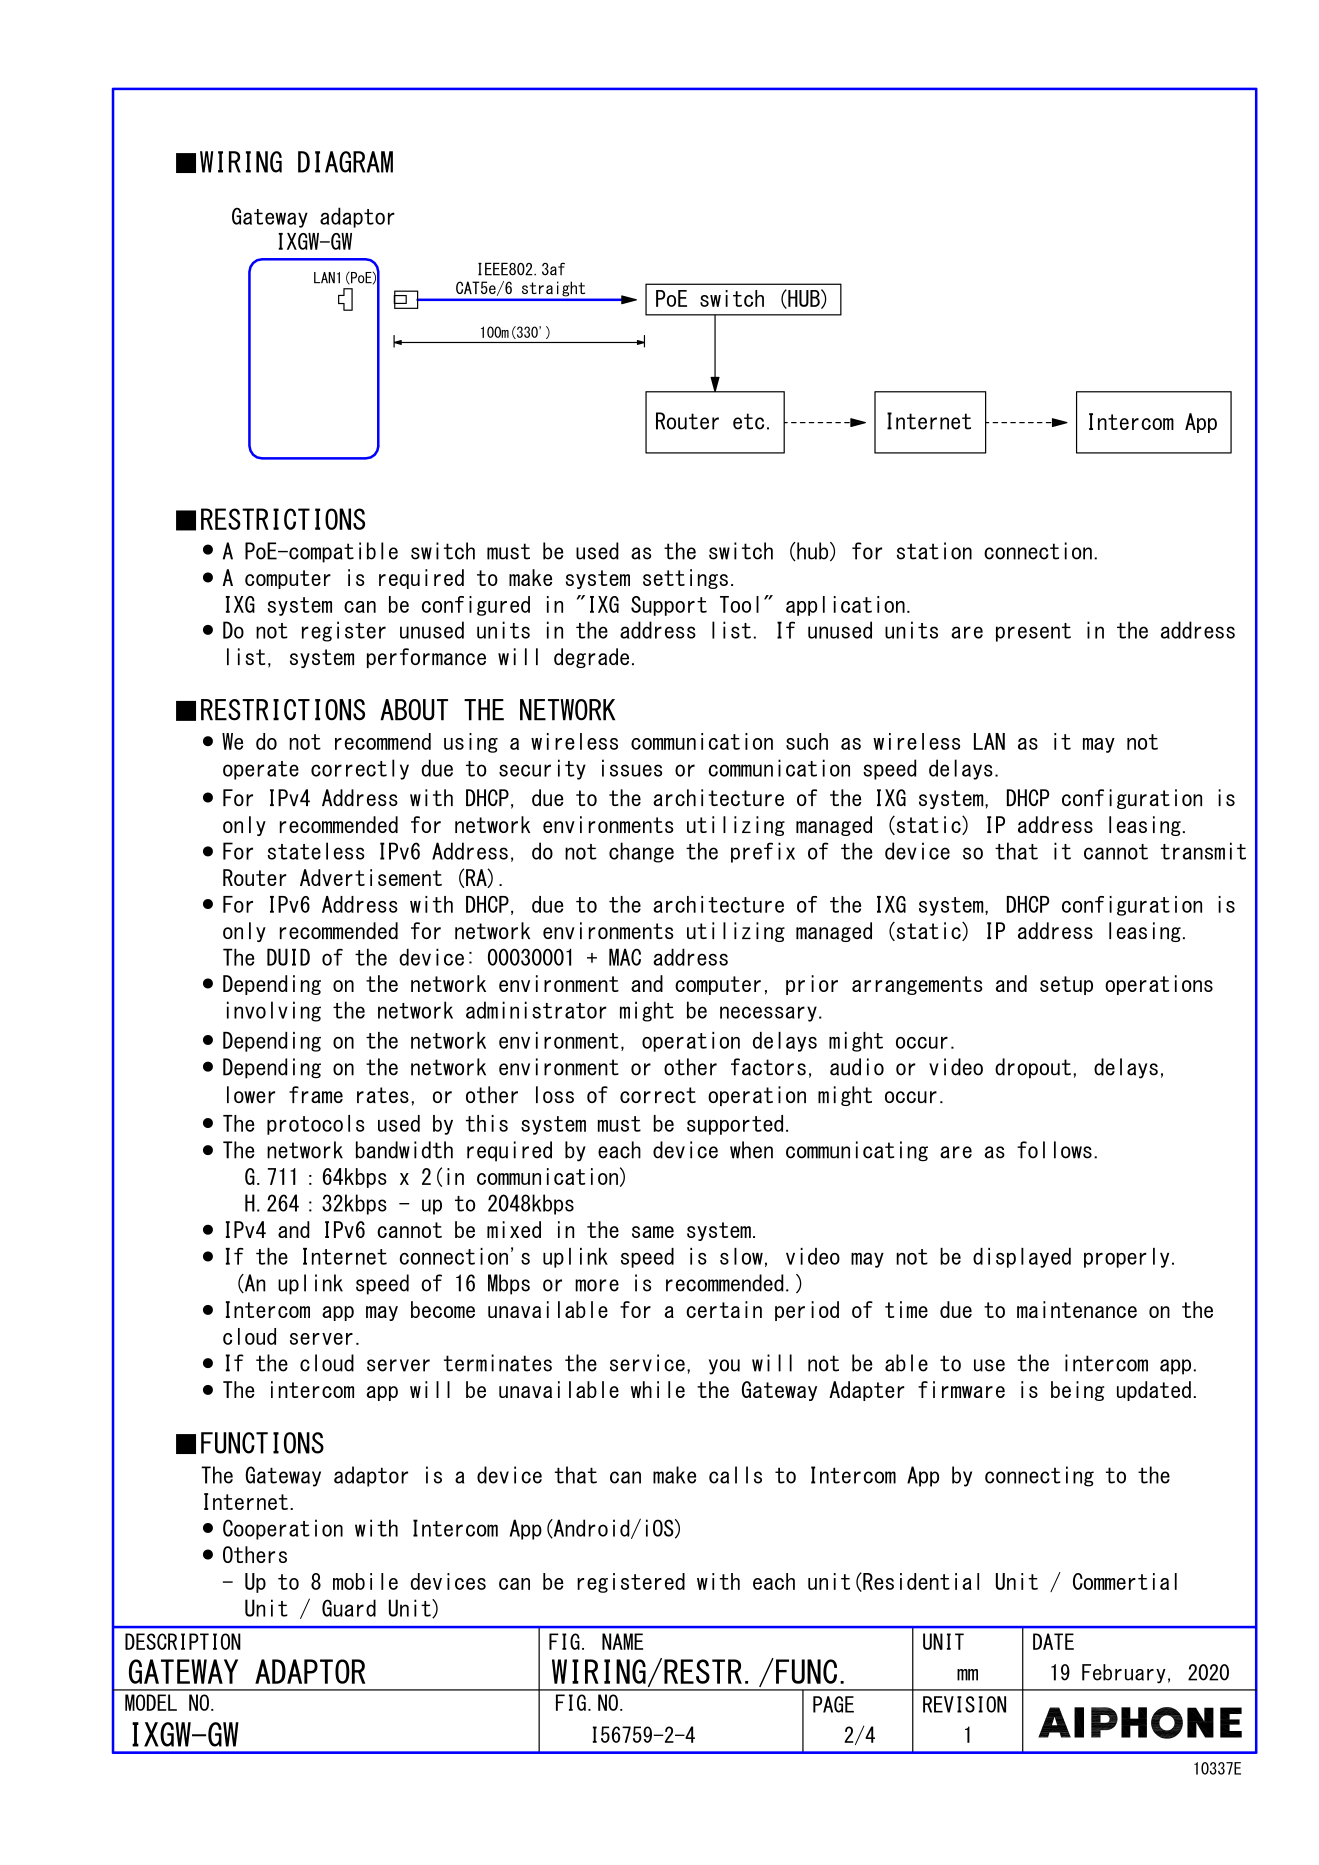 The height and width of the page is (1865, 1319). I want to click on mobile, so click(365, 1581).
